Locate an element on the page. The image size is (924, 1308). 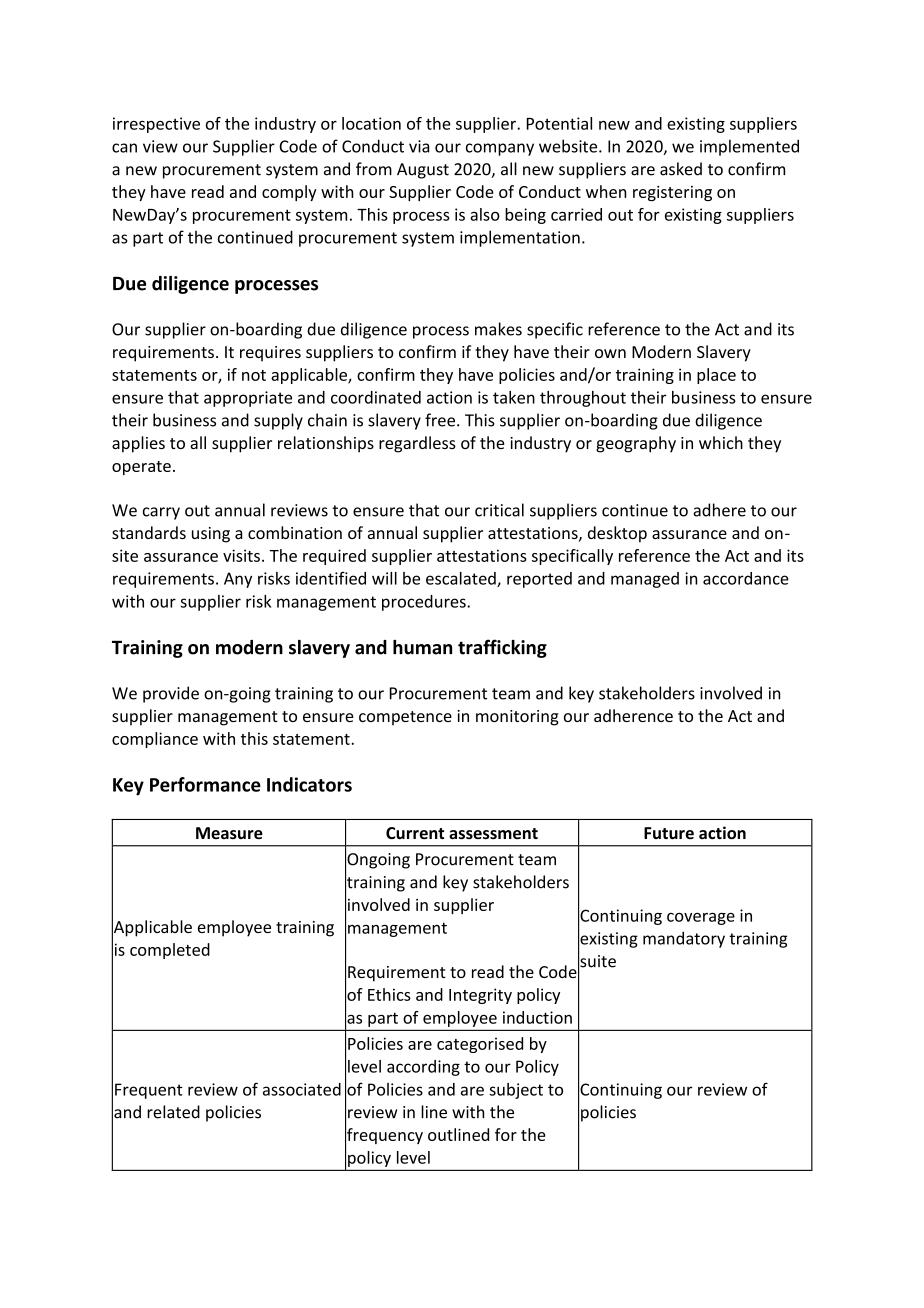
according is located at coordinates (423, 1068).
